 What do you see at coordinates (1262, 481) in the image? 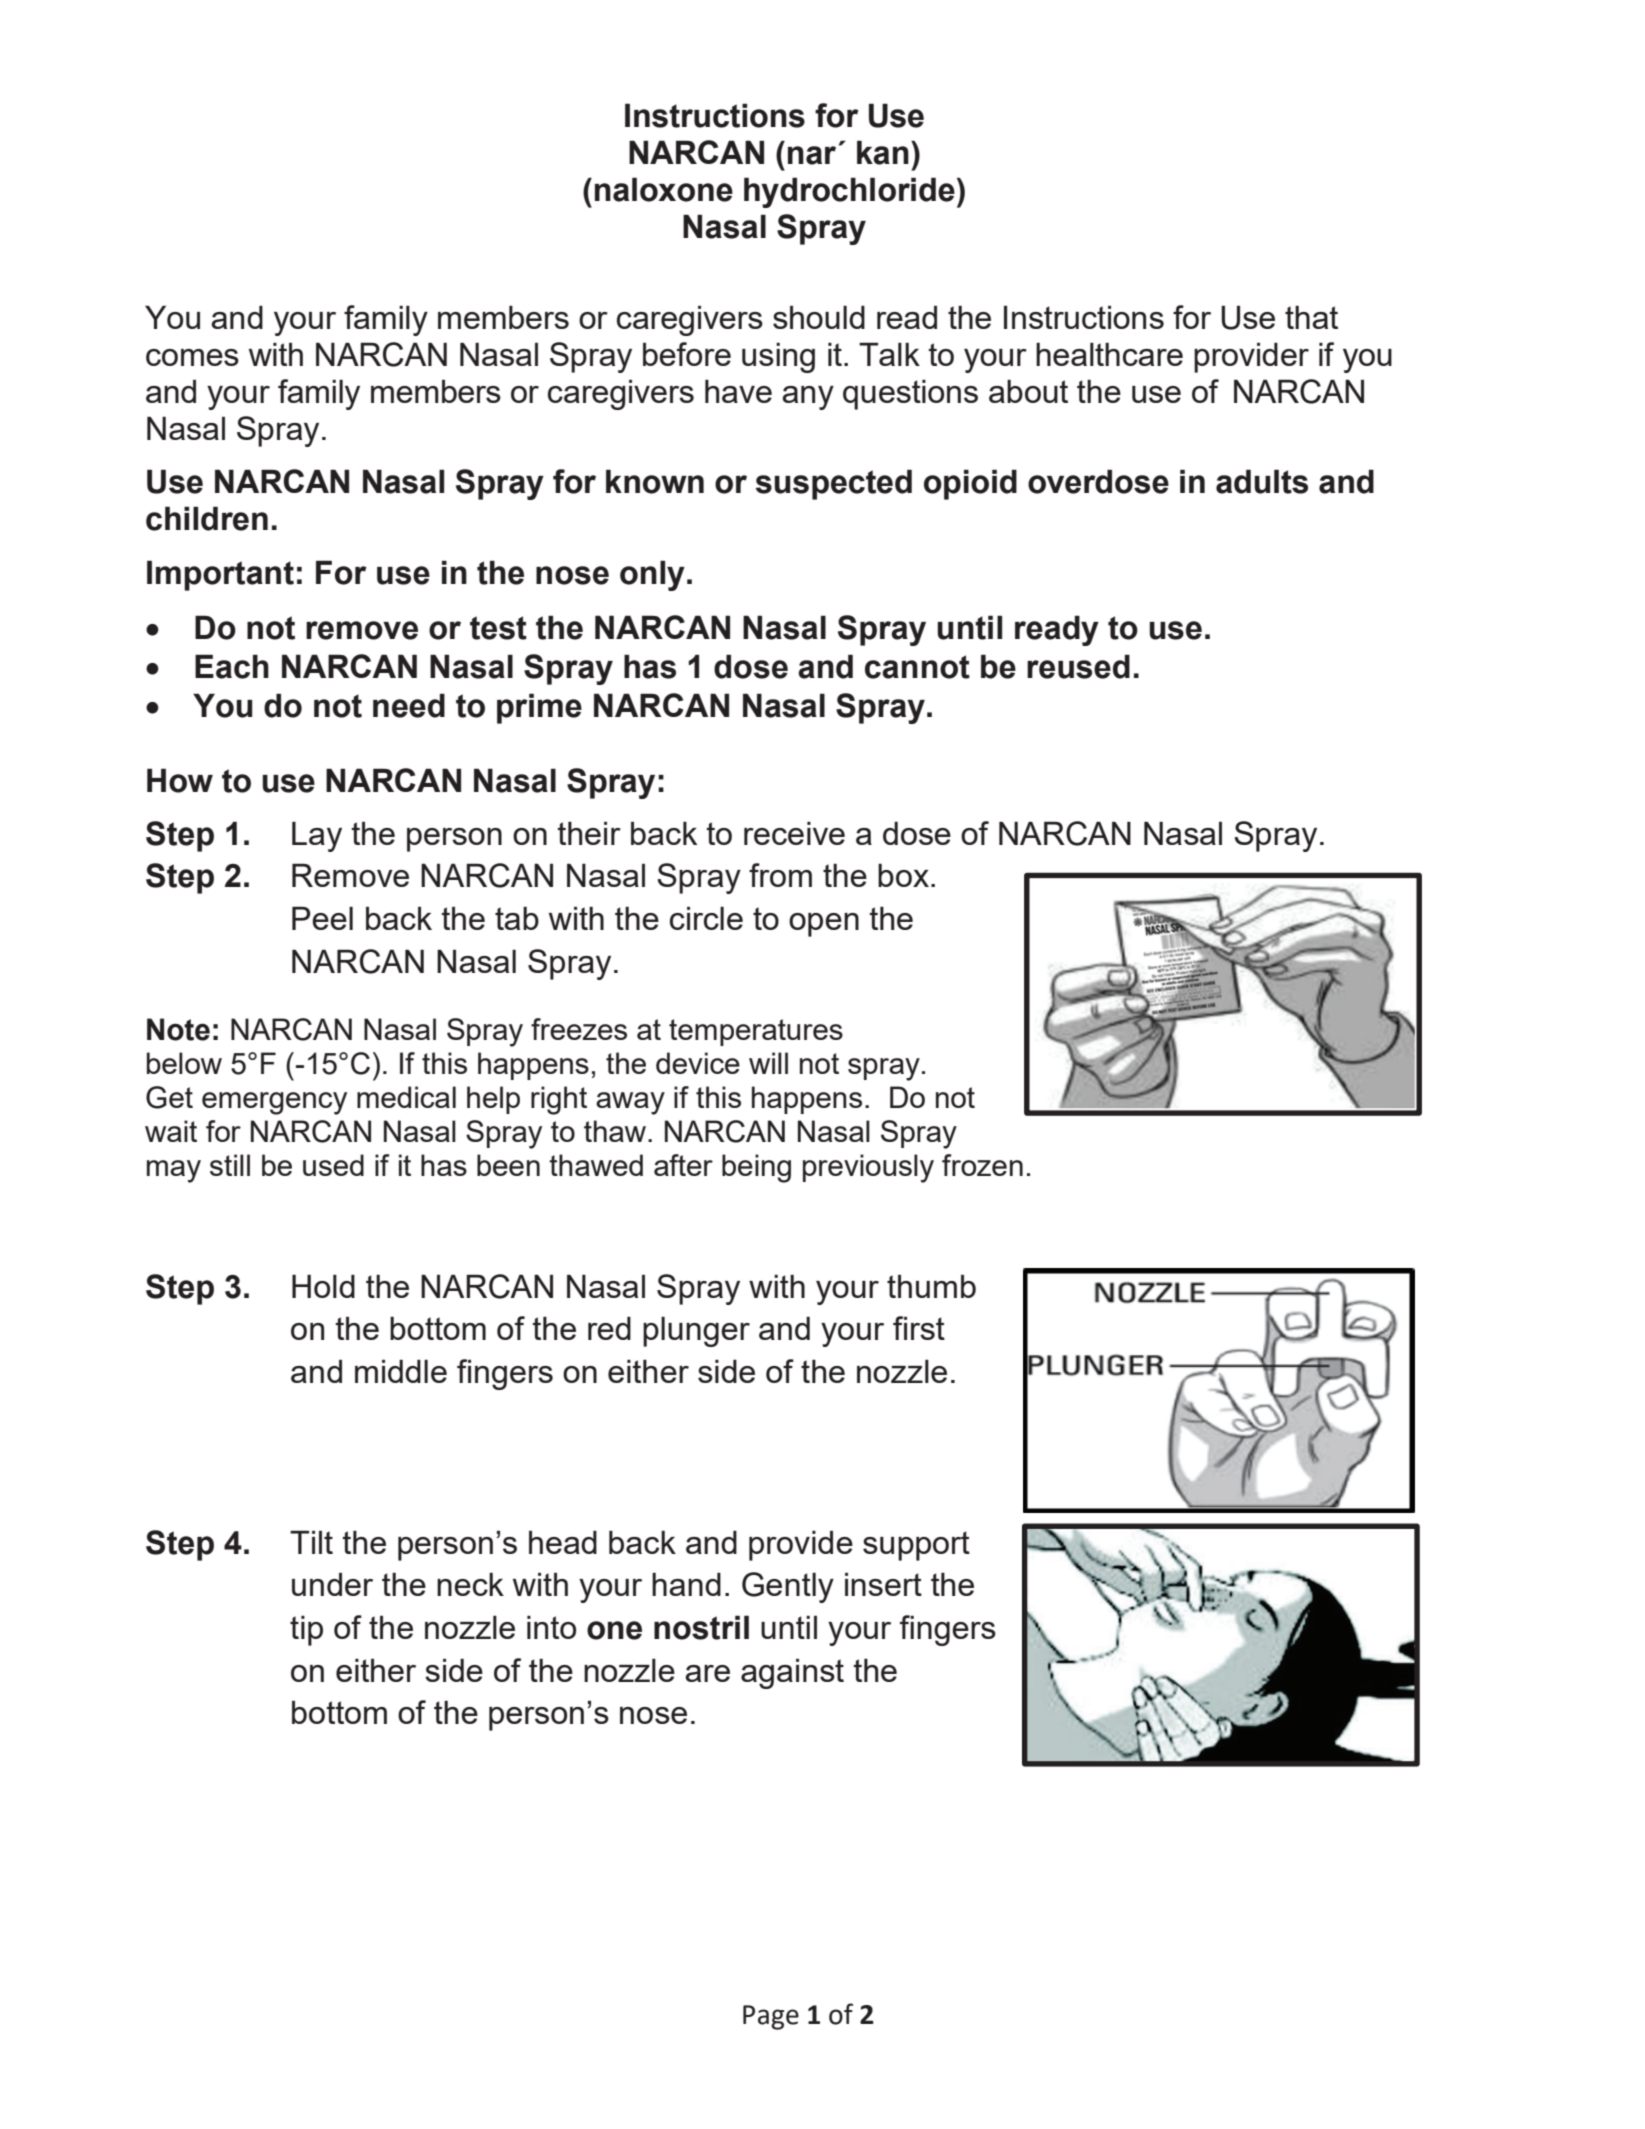
I see `adults` at bounding box center [1262, 481].
